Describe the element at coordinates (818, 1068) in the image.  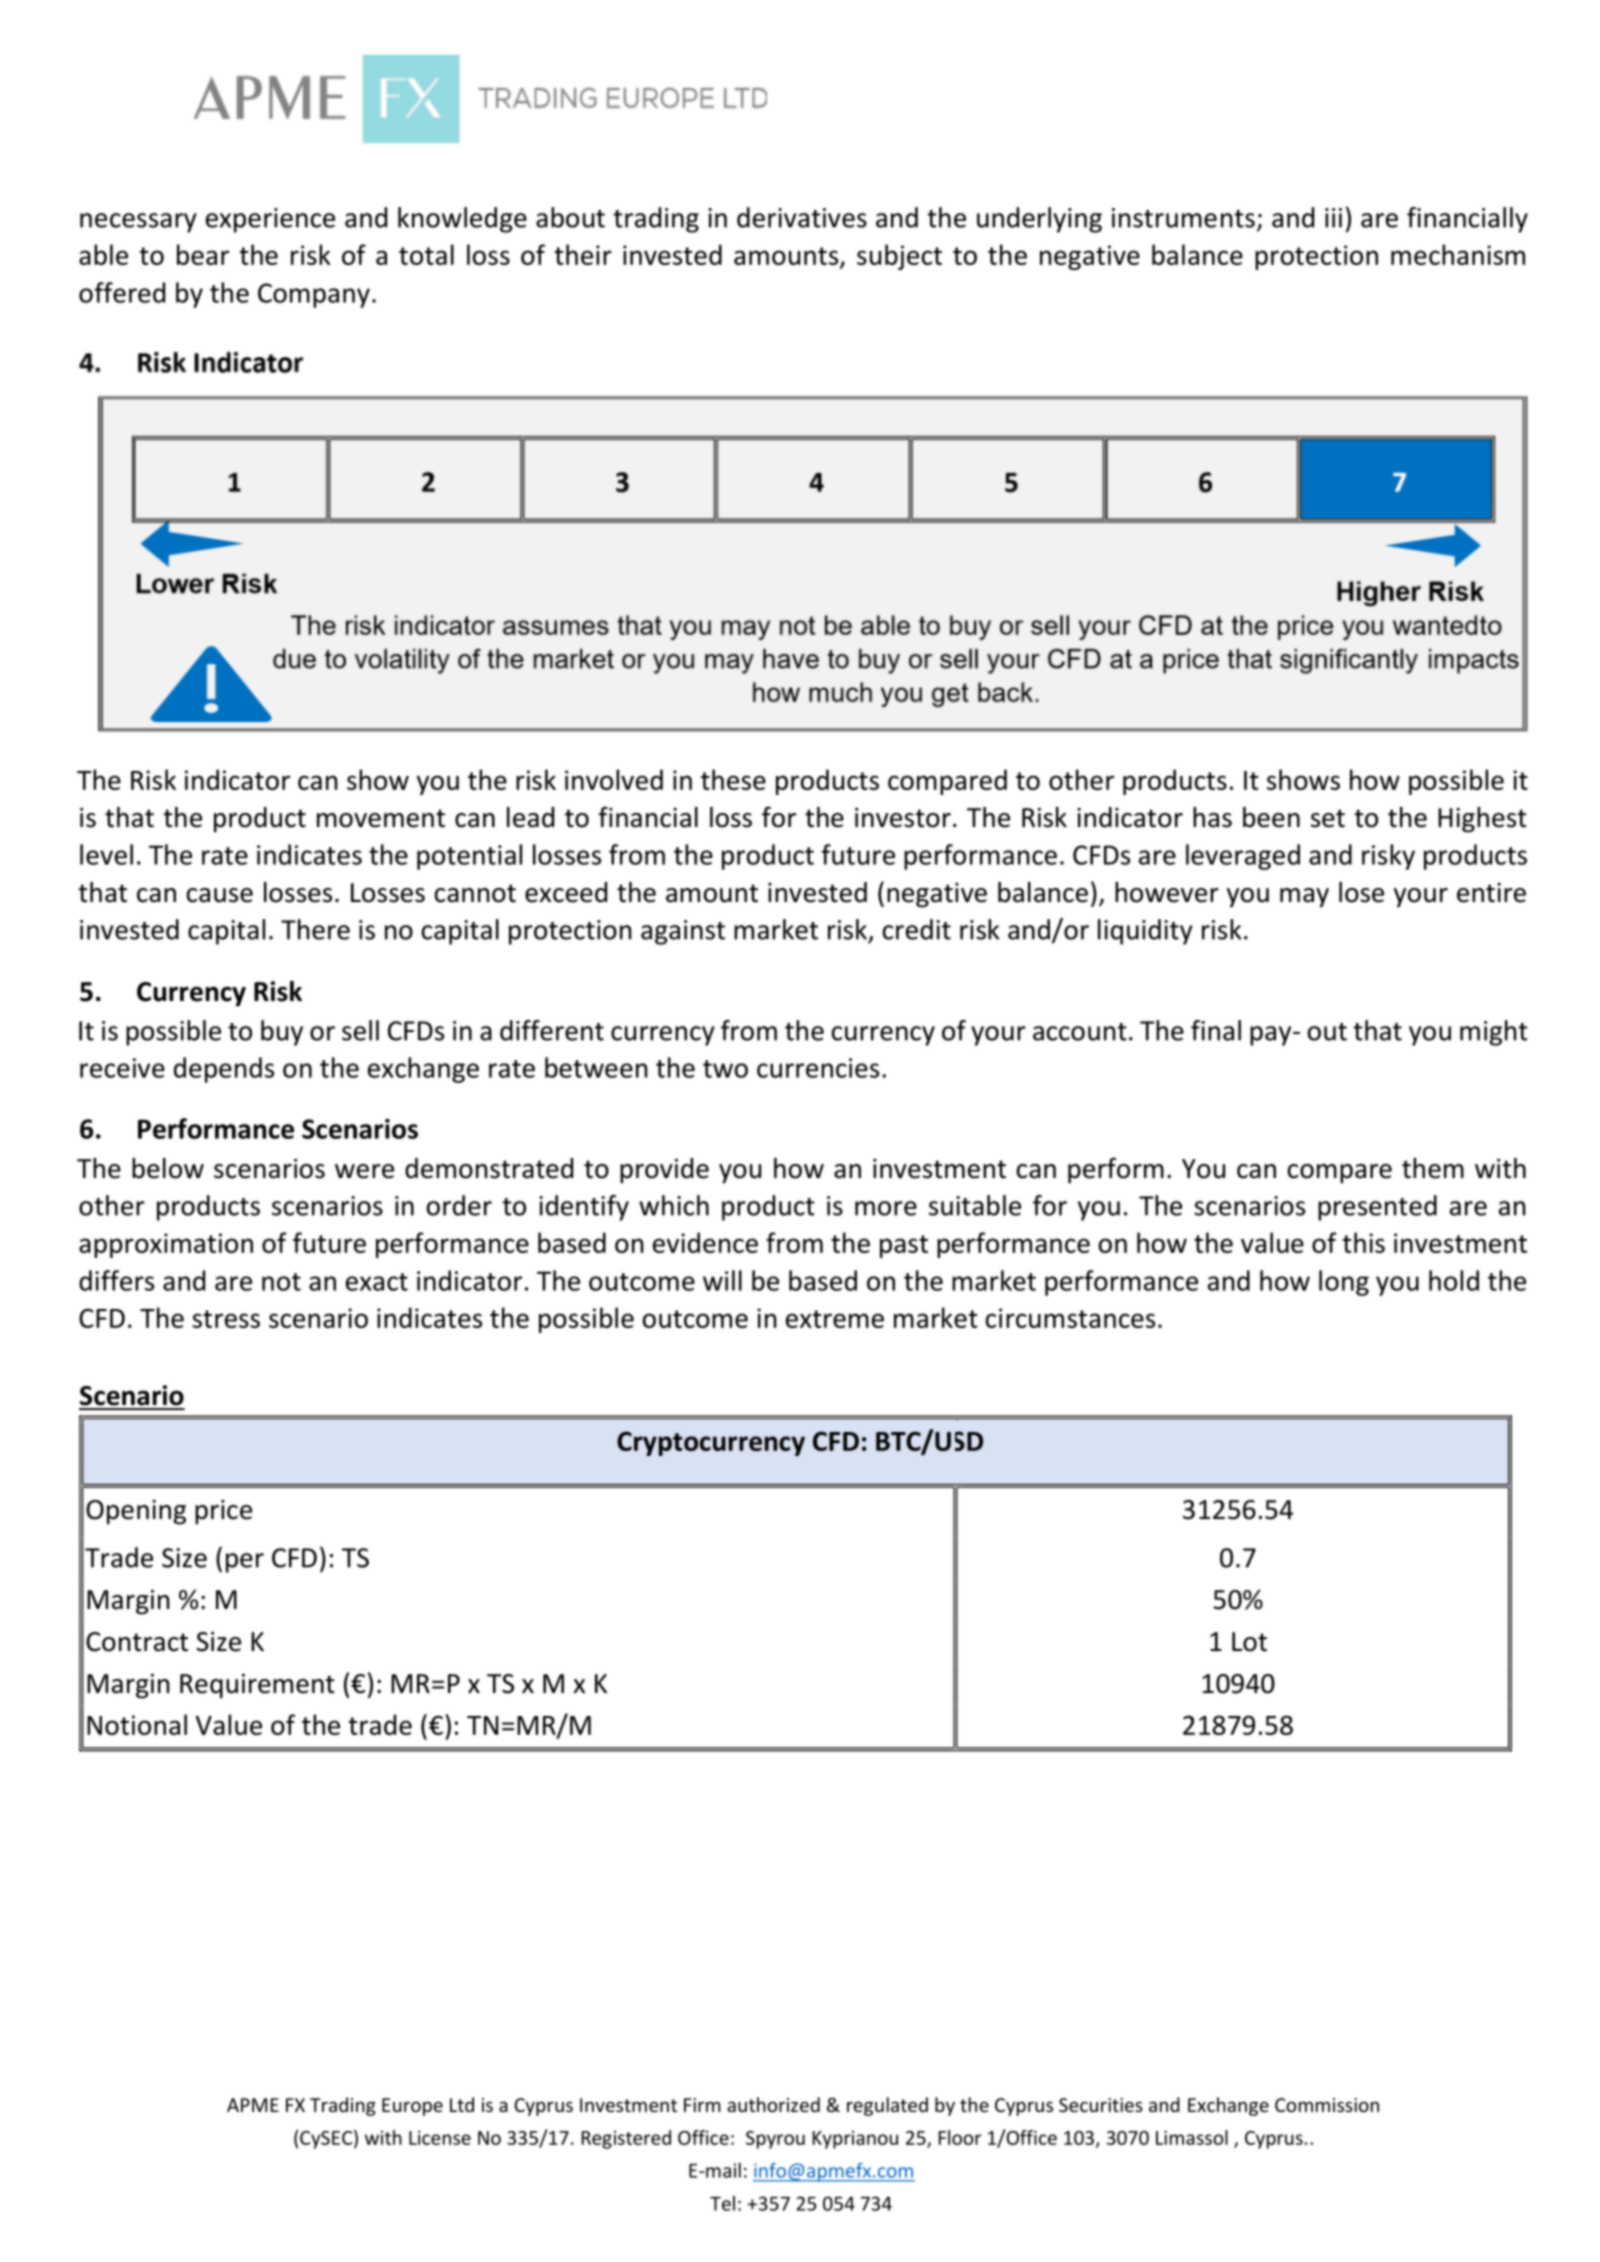
I see `currencies` at that location.
